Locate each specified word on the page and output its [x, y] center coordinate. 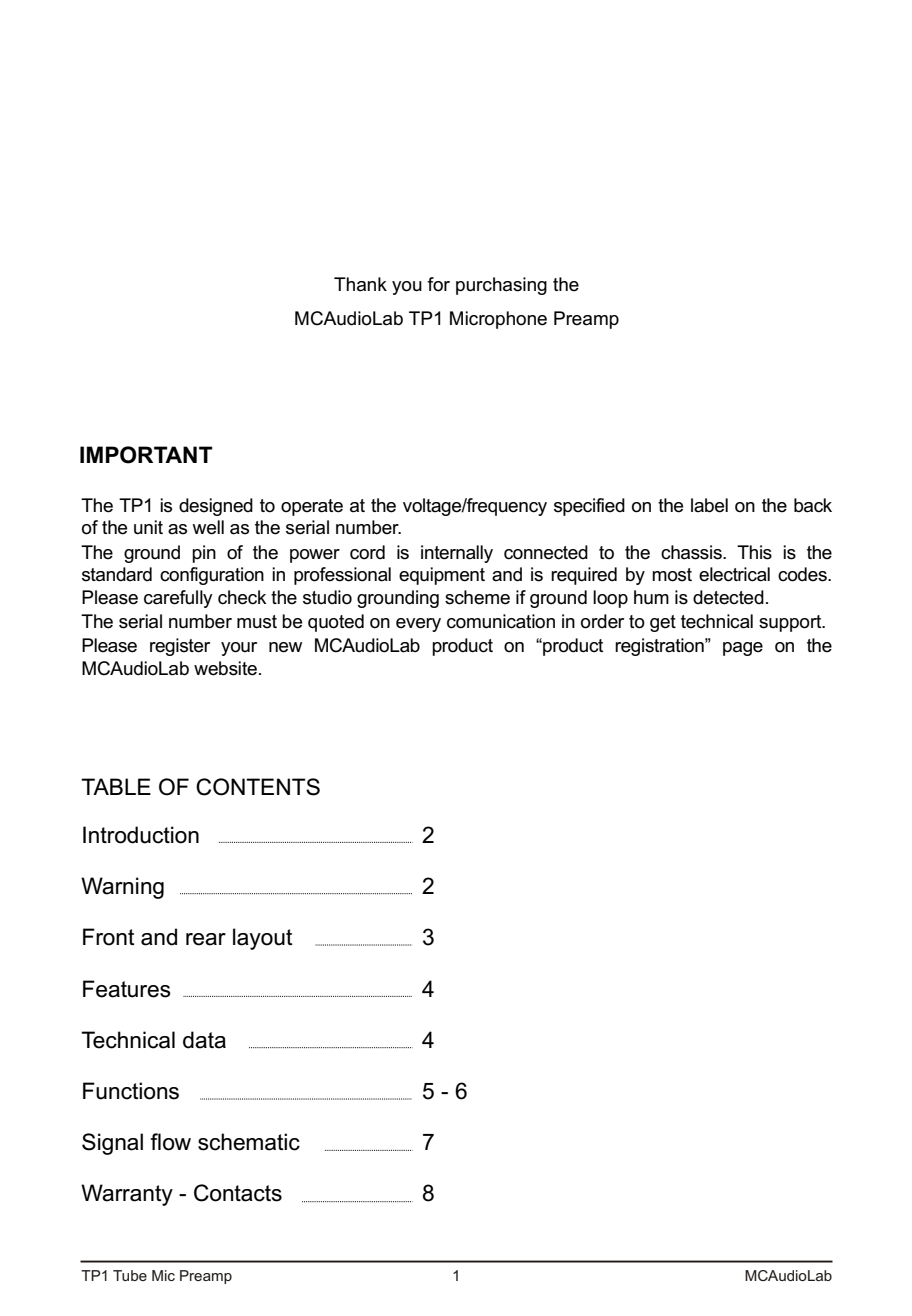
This [754, 552]
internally [457, 554]
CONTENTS [258, 787]
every [418, 625]
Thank [360, 284]
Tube [130, 1275]
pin [204, 554]
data [204, 1040]
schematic [249, 1142]
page [743, 649]
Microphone [498, 320]
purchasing [501, 286]
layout [263, 939]
